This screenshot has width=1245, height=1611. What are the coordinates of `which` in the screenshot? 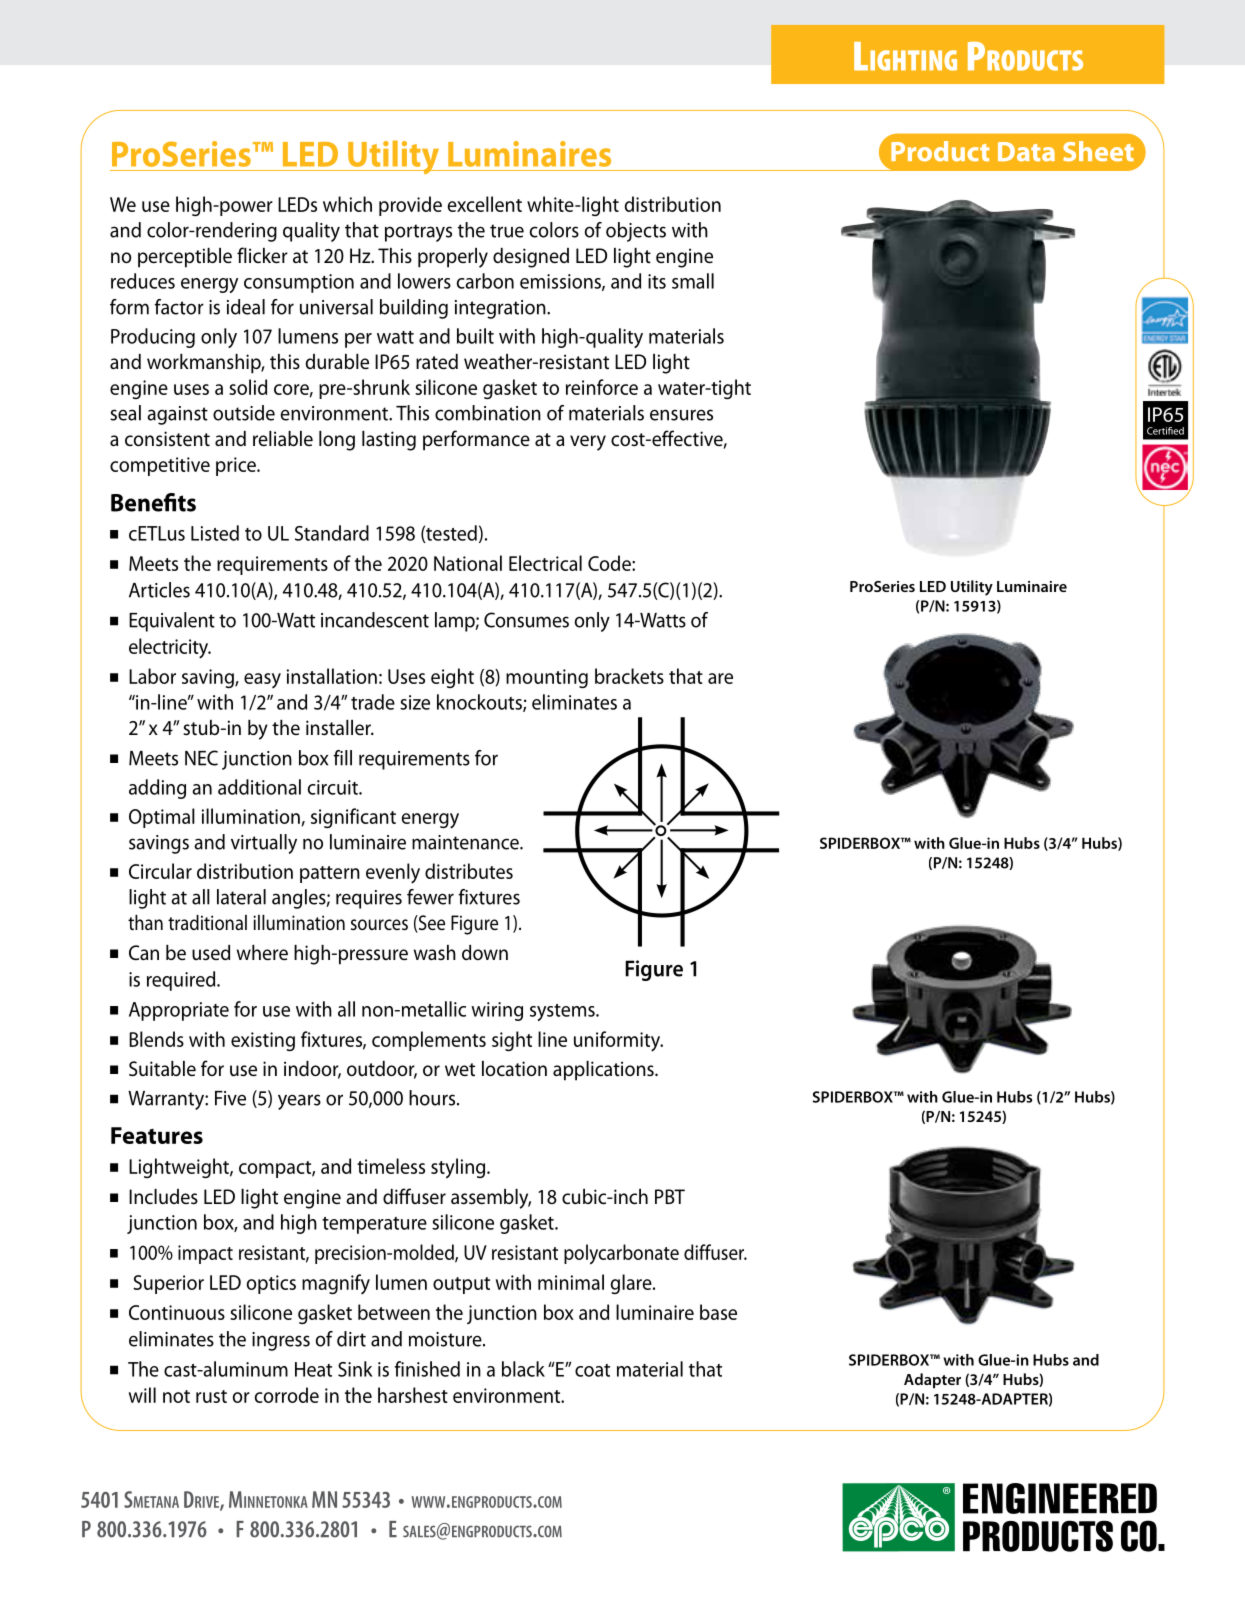 It's located at (347, 204).
